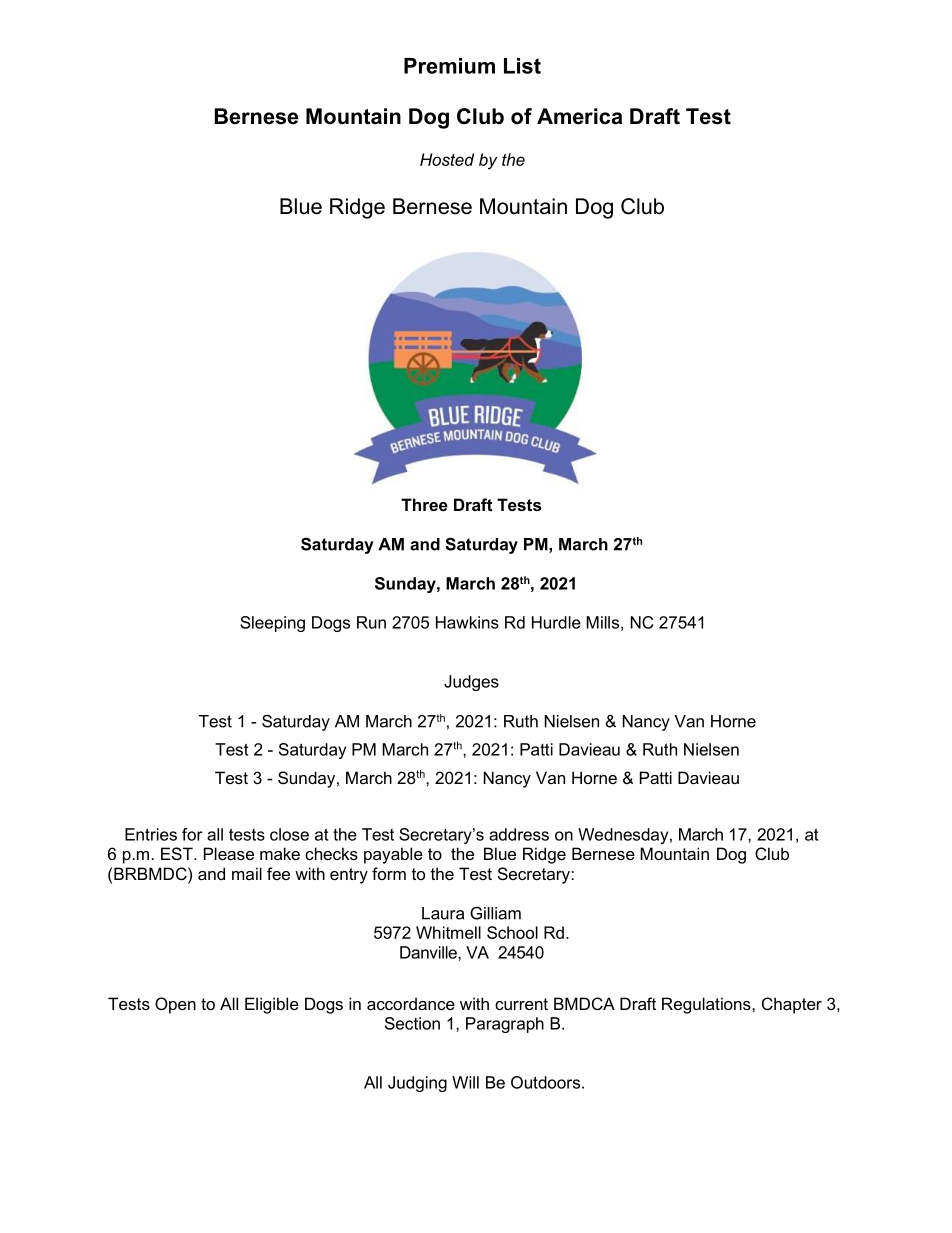 The image size is (952, 1233). I want to click on List, so click(522, 66).
